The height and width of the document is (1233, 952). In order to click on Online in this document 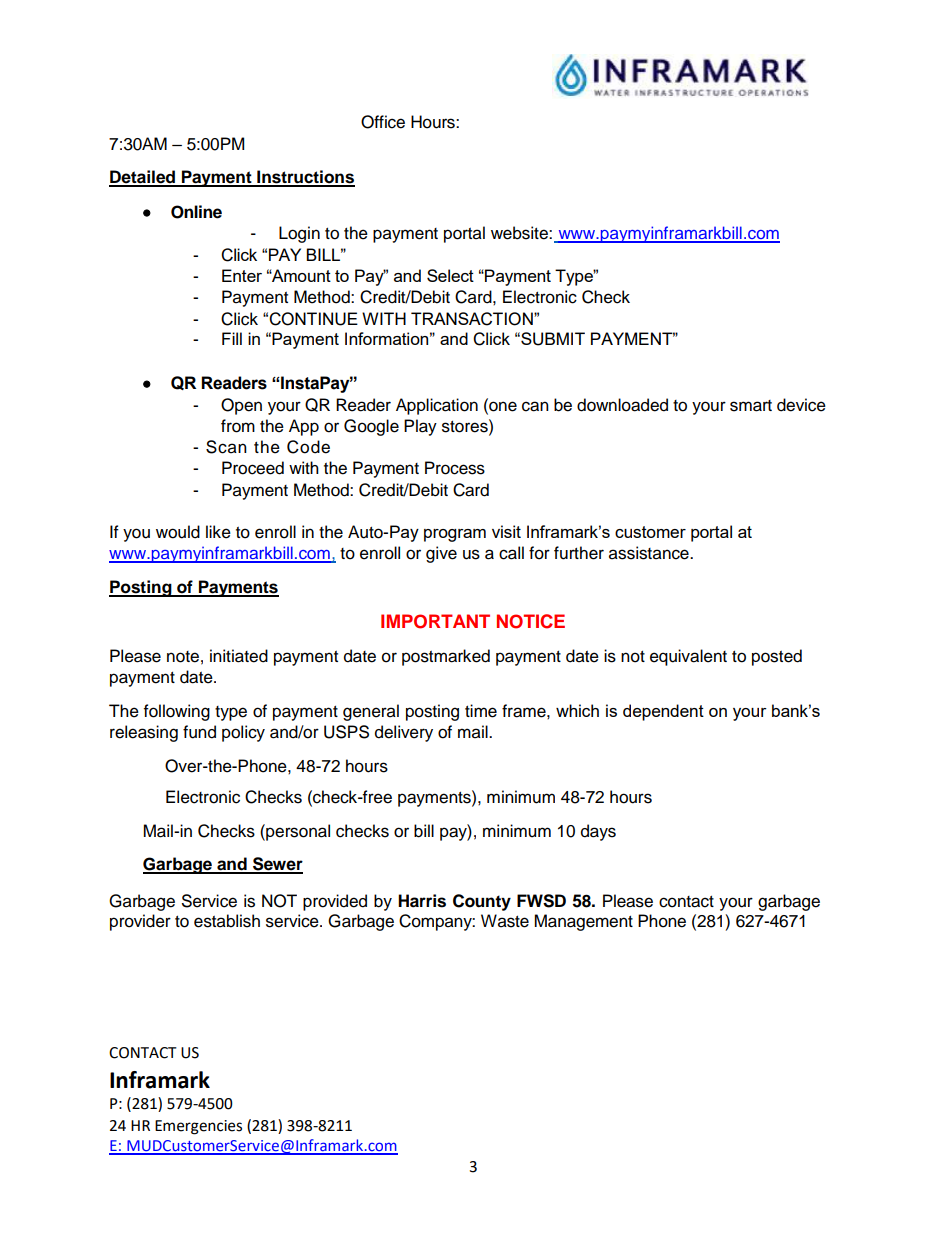, I will do `click(196, 212)`.
